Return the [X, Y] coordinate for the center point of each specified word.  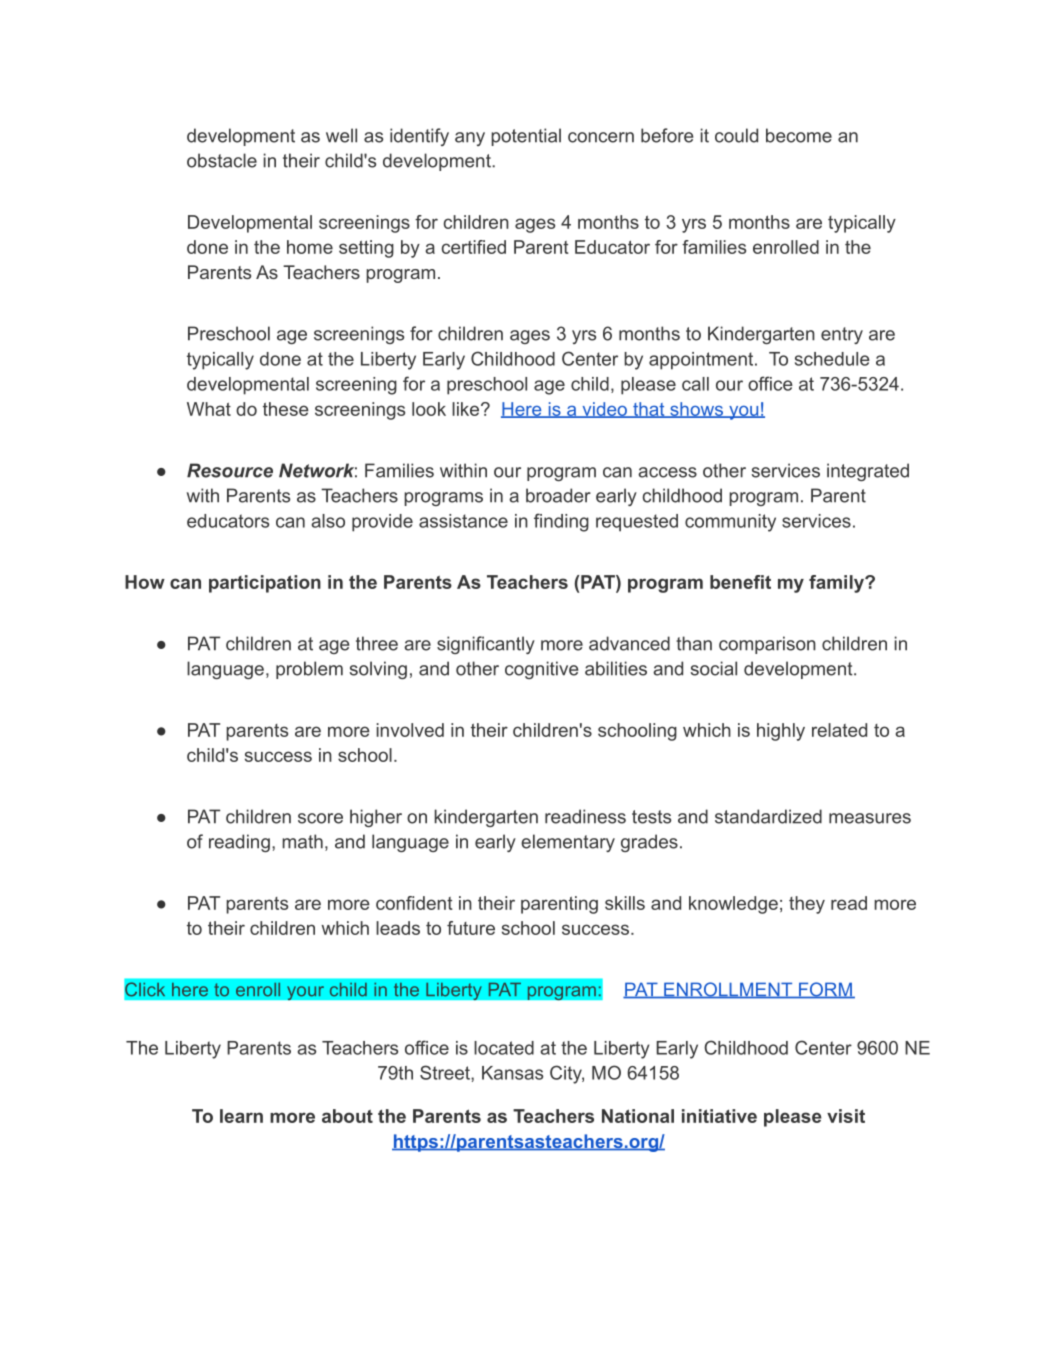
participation [265, 584]
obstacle [222, 160]
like [467, 409]
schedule [832, 359]
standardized [768, 816]
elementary [568, 843]
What [209, 409]
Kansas [512, 1073]
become [799, 135]
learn [241, 1116]
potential [526, 137]
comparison [767, 645]
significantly [486, 645]
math [302, 841]
